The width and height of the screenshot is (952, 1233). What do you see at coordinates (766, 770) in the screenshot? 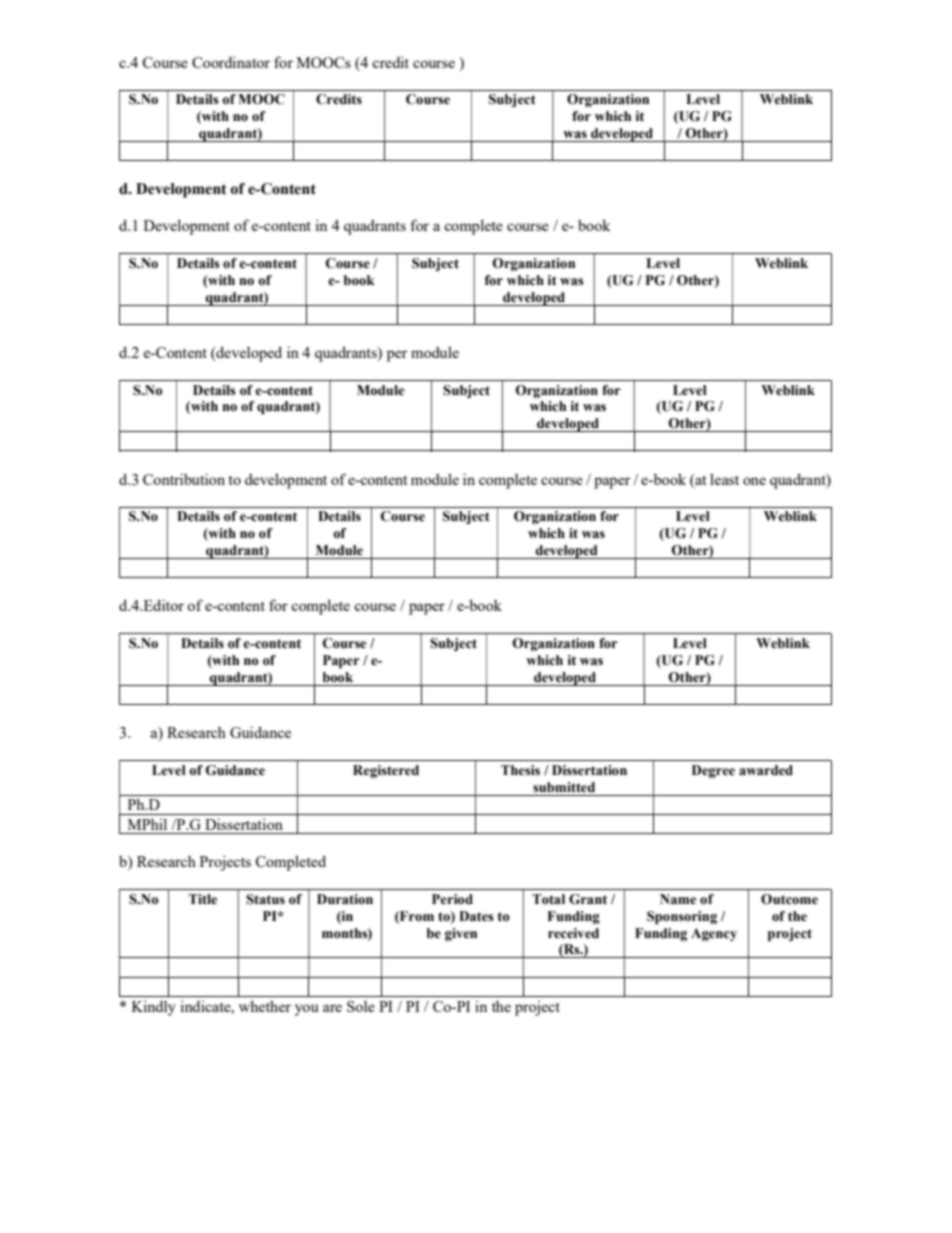
I see `awarded` at bounding box center [766, 770].
